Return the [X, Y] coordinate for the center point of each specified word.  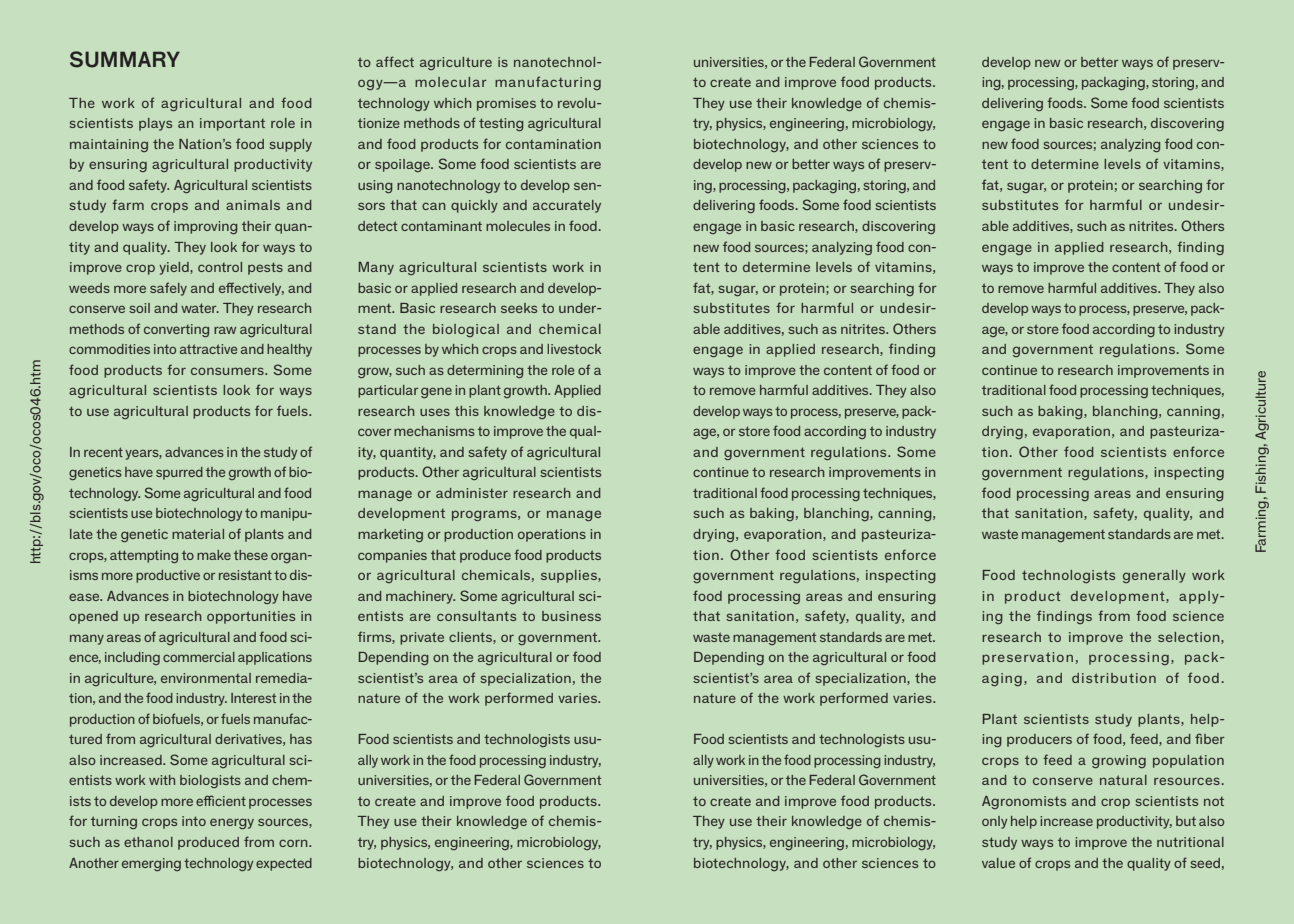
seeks [519, 308]
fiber [1210, 738]
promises [506, 104]
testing [501, 124]
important [232, 124]
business [571, 616]
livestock [574, 349]
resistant [245, 575]
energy [232, 823]
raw [225, 330]
